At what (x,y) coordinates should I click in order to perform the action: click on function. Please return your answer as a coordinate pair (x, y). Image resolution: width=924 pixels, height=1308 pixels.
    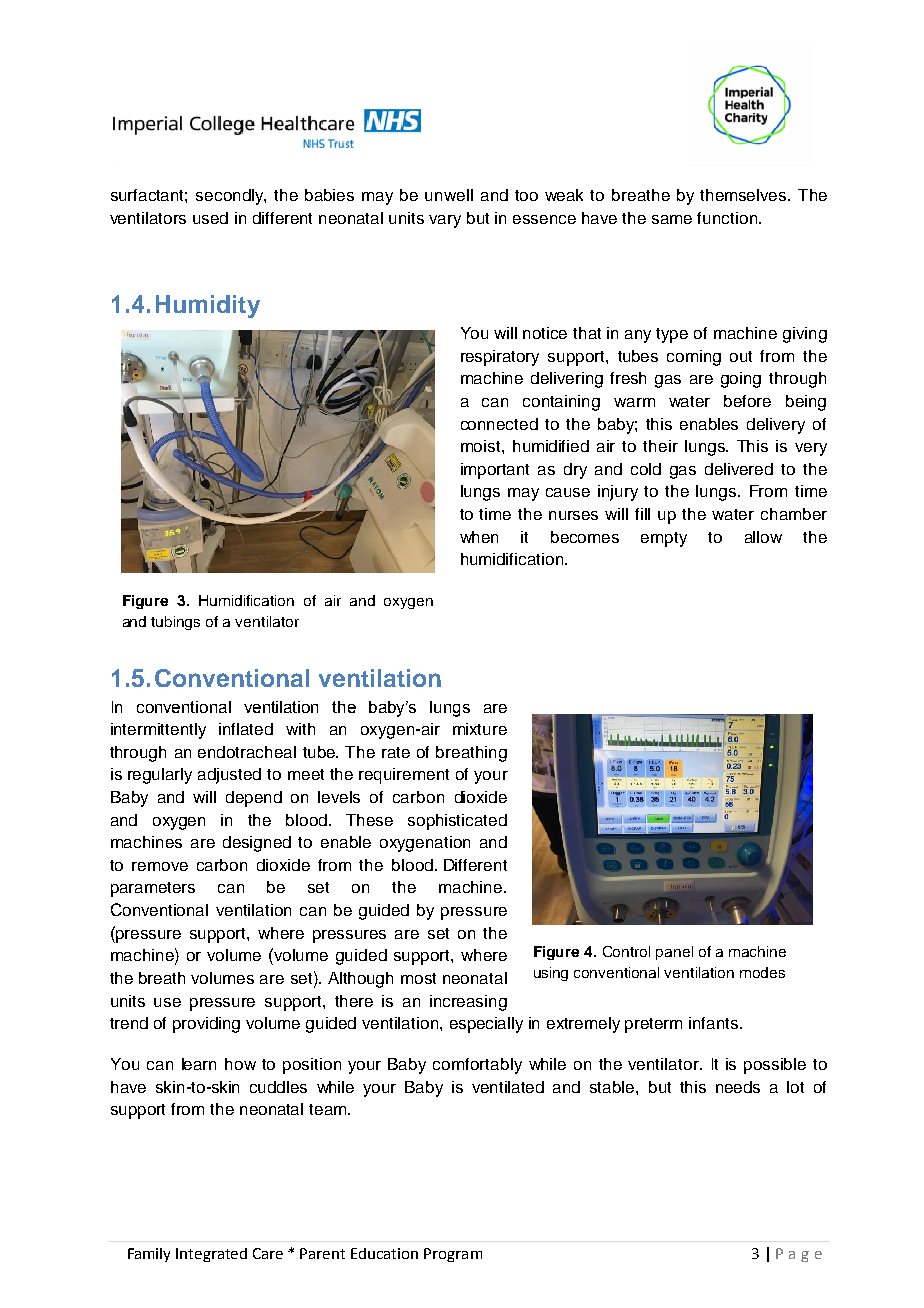
    Looking at the image, I should click on (728, 218).
